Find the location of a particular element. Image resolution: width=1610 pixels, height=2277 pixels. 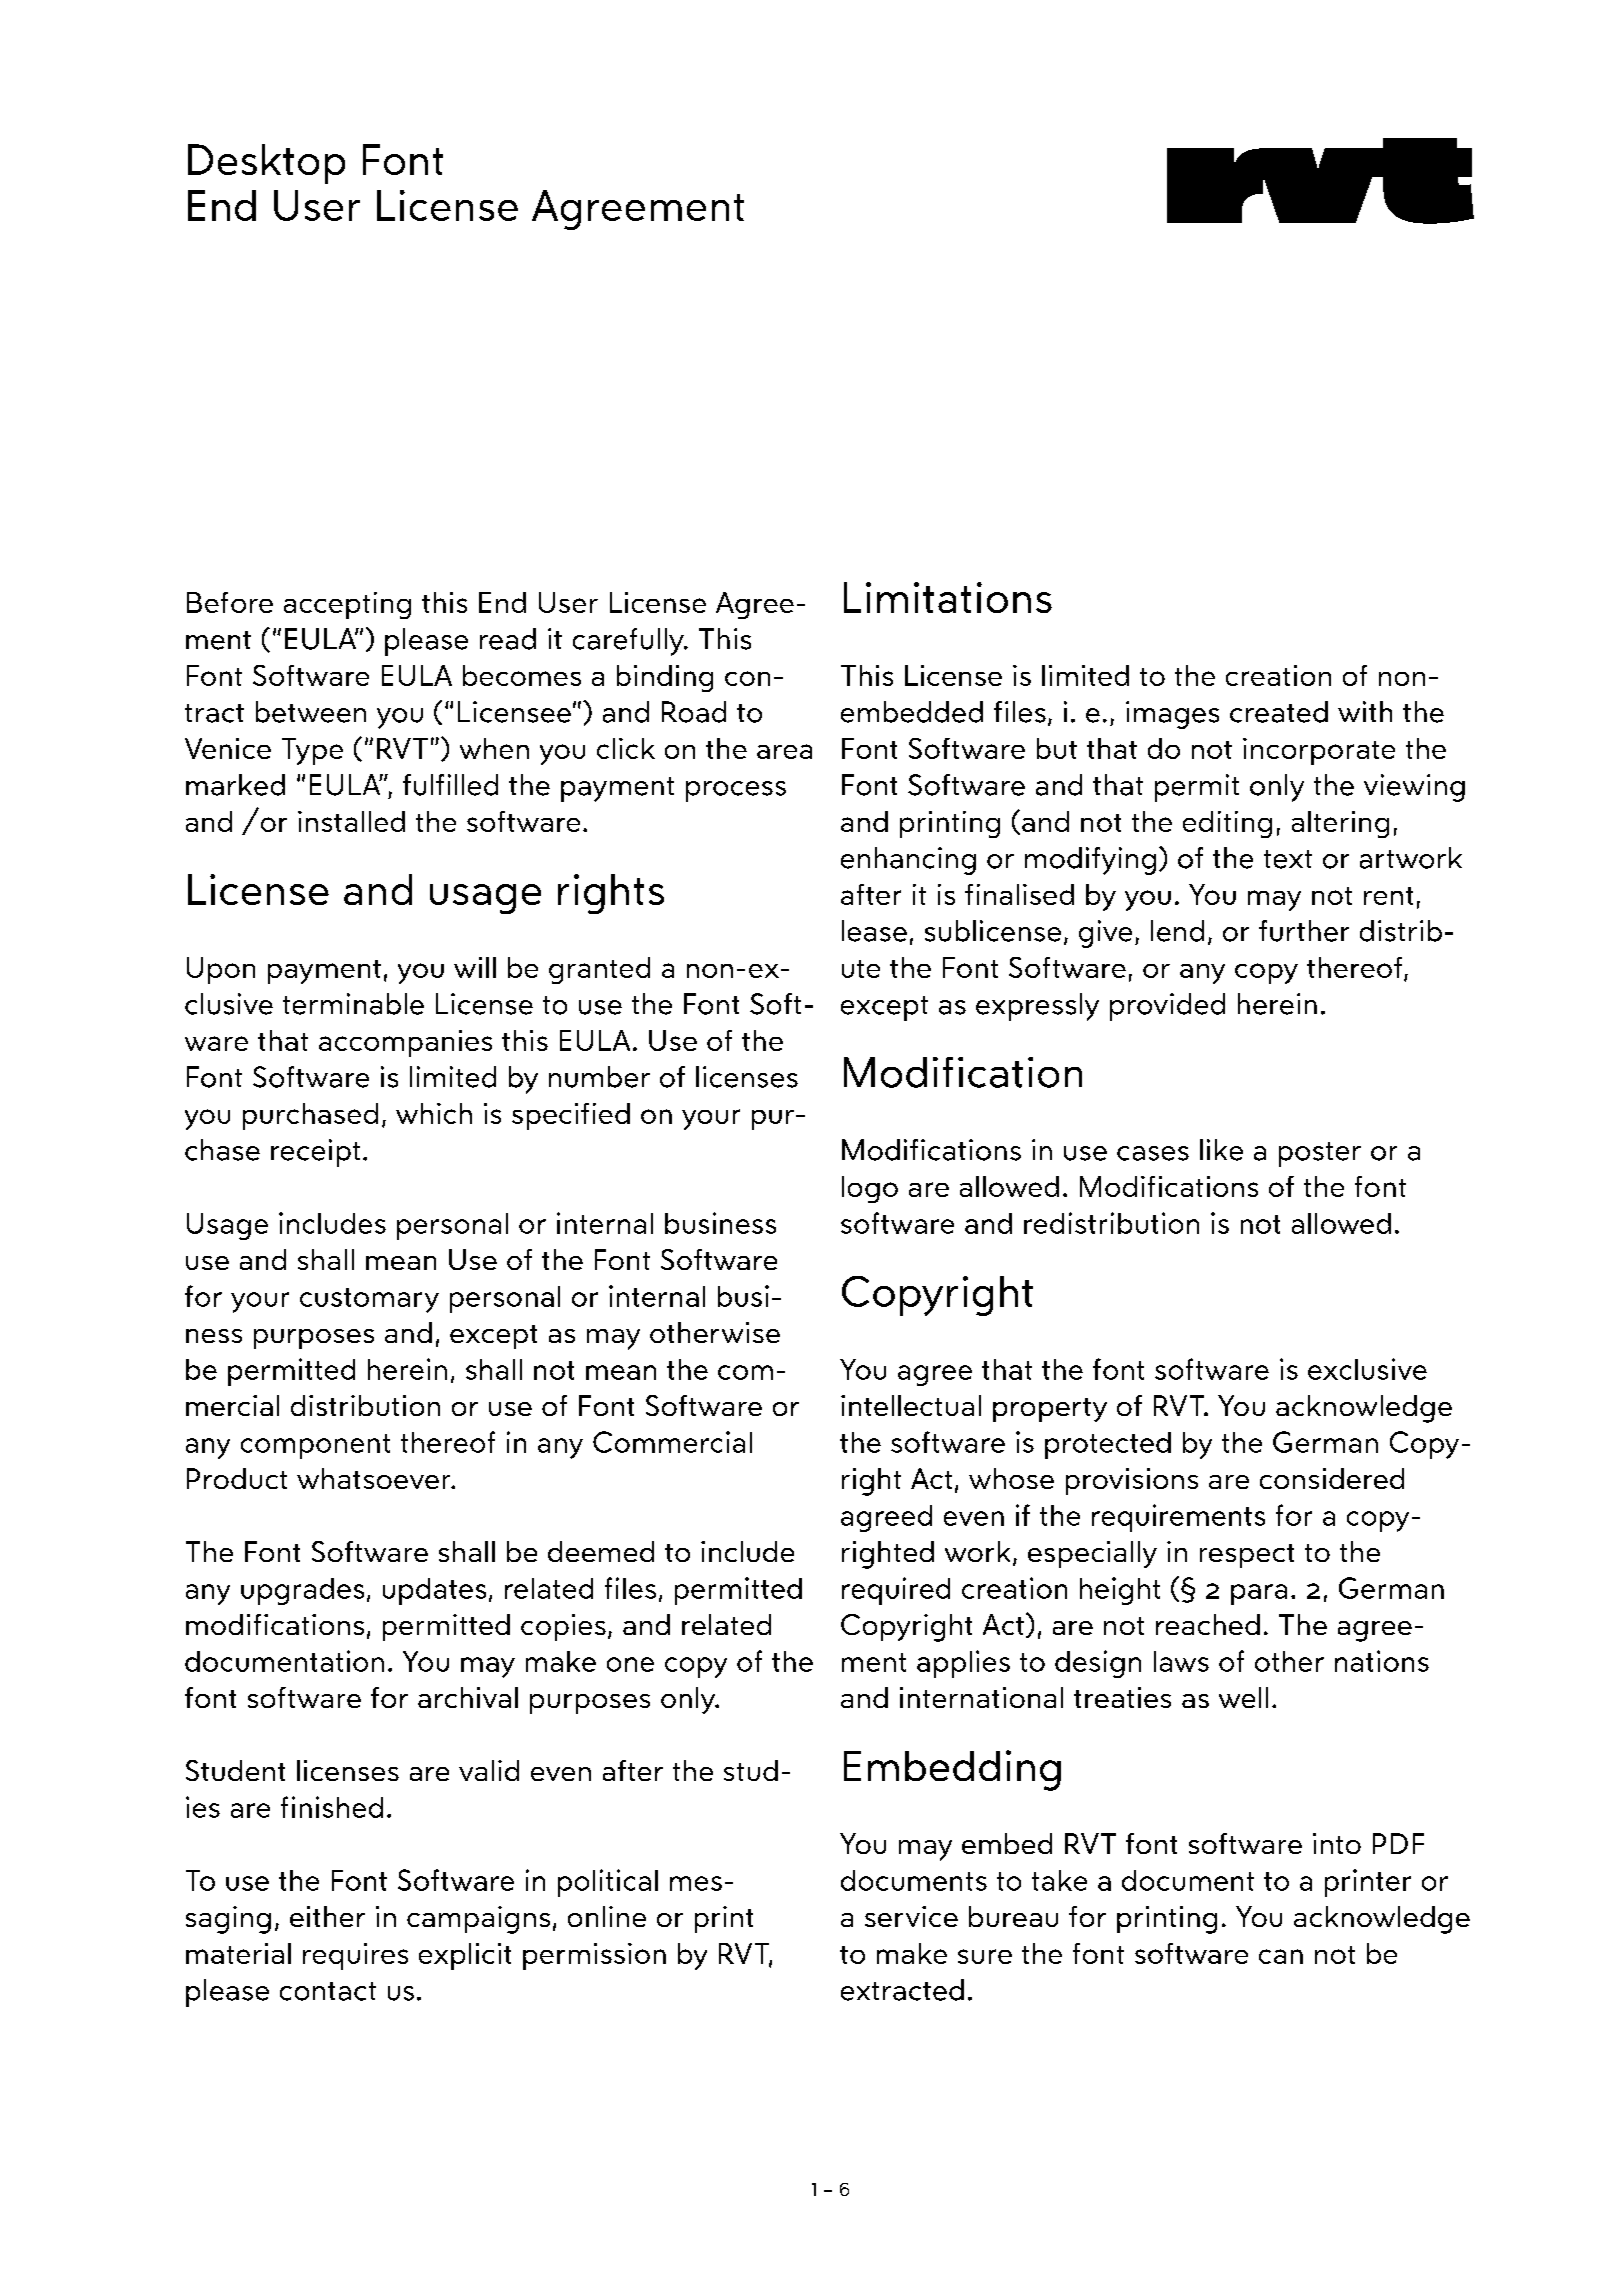

further is located at coordinates (1304, 931).
